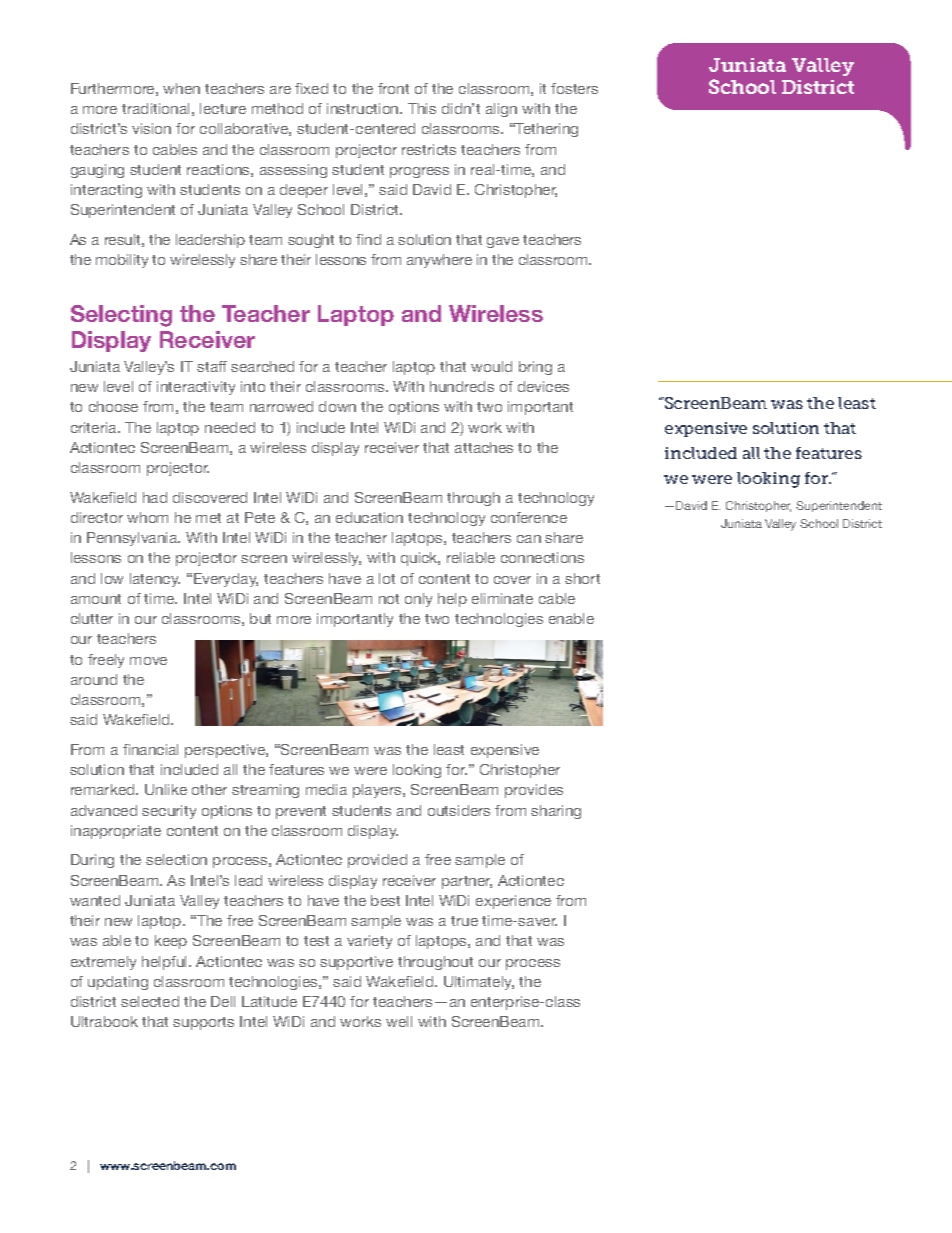 This page has width=952, height=1233. Describe the element at coordinates (356, 963) in the page. I see `supportive` at that location.
